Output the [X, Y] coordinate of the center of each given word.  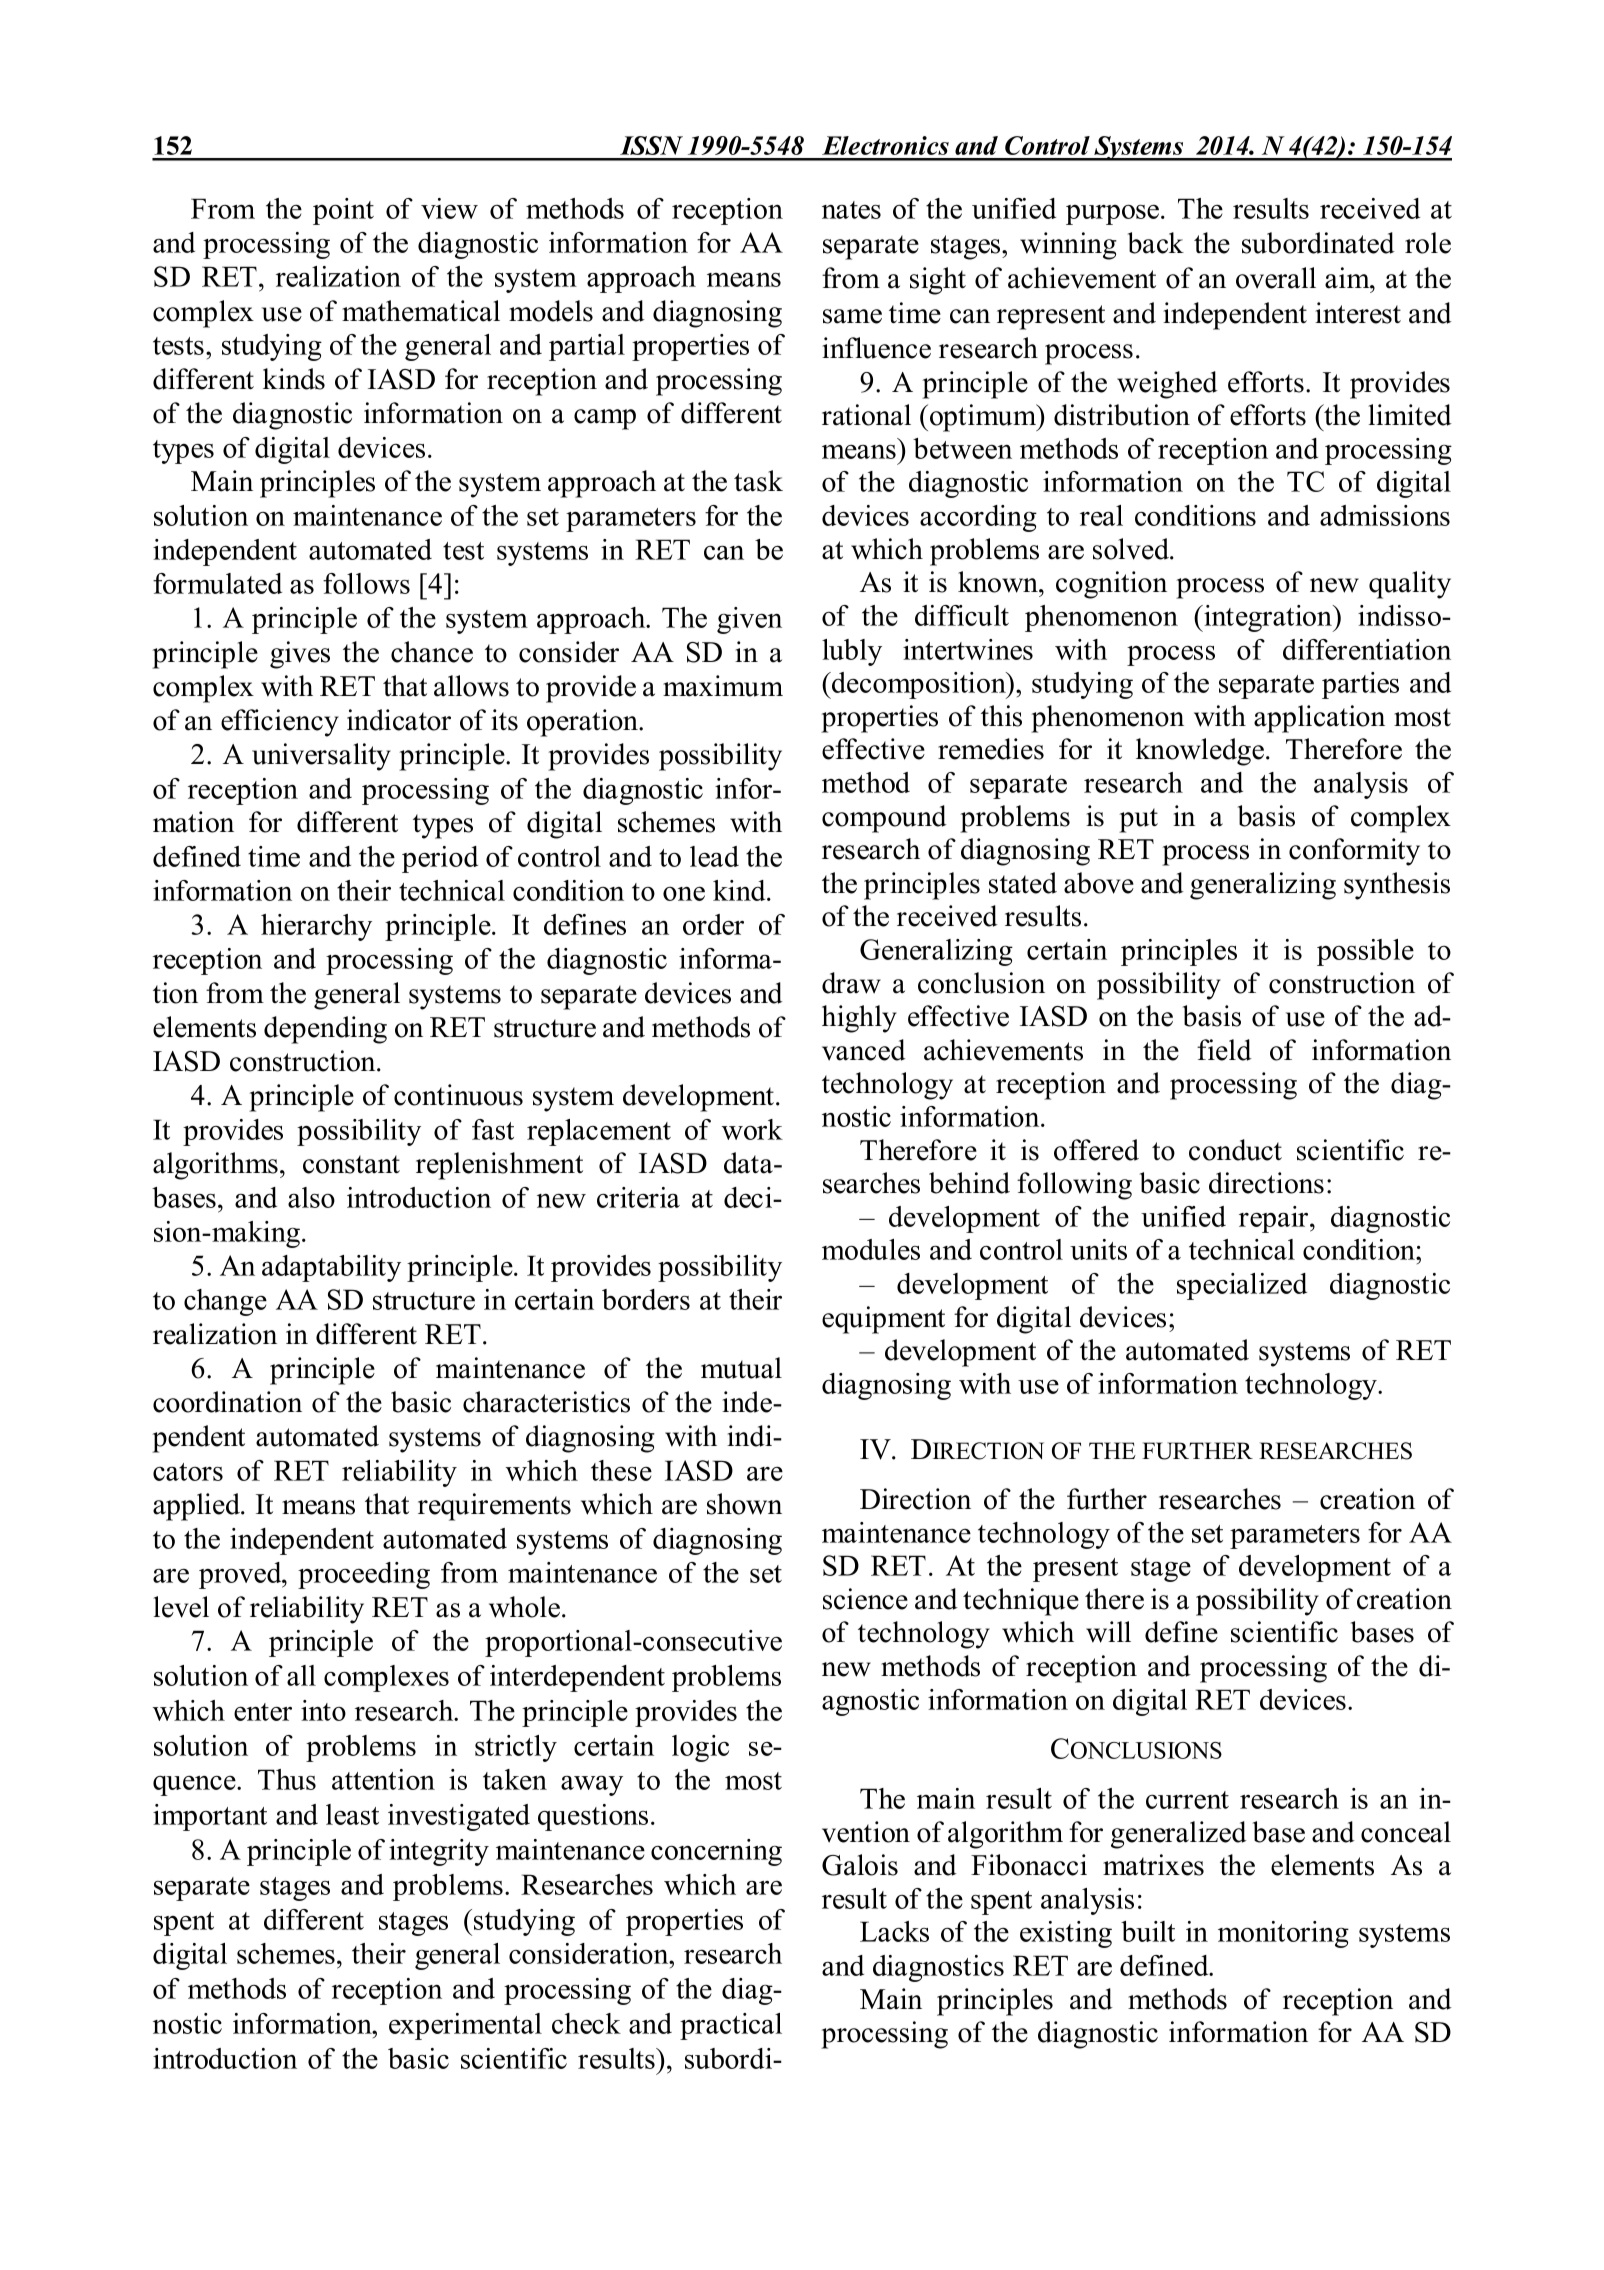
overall [1276, 278]
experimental [465, 2026]
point [343, 211]
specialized [1242, 1286]
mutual [741, 1368]
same [852, 316]
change [225, 1302]
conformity [1354, 852]
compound [884, 819]
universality [321, 757]
